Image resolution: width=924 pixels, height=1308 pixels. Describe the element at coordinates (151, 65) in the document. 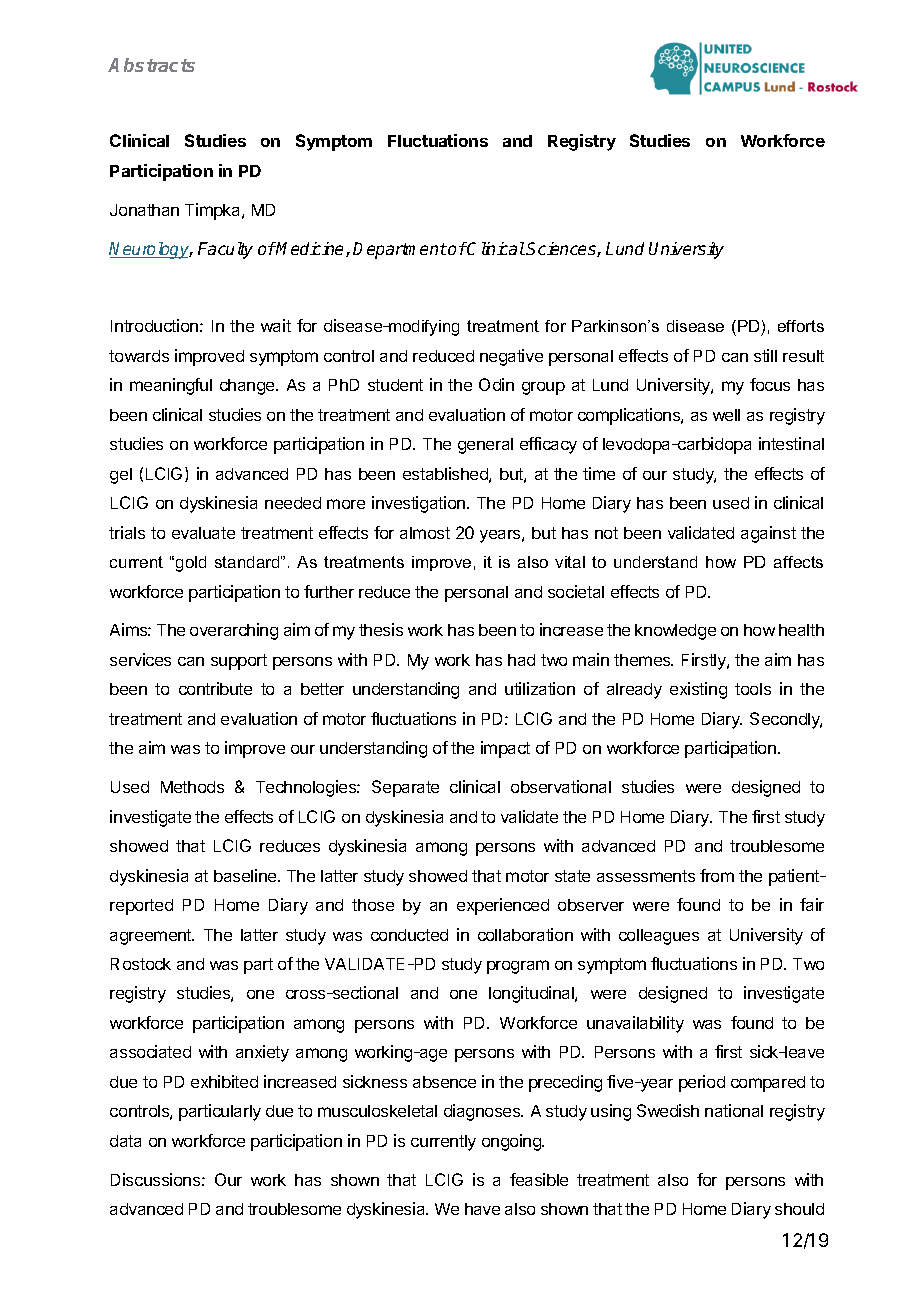

I see `Abstracts` at that location.
